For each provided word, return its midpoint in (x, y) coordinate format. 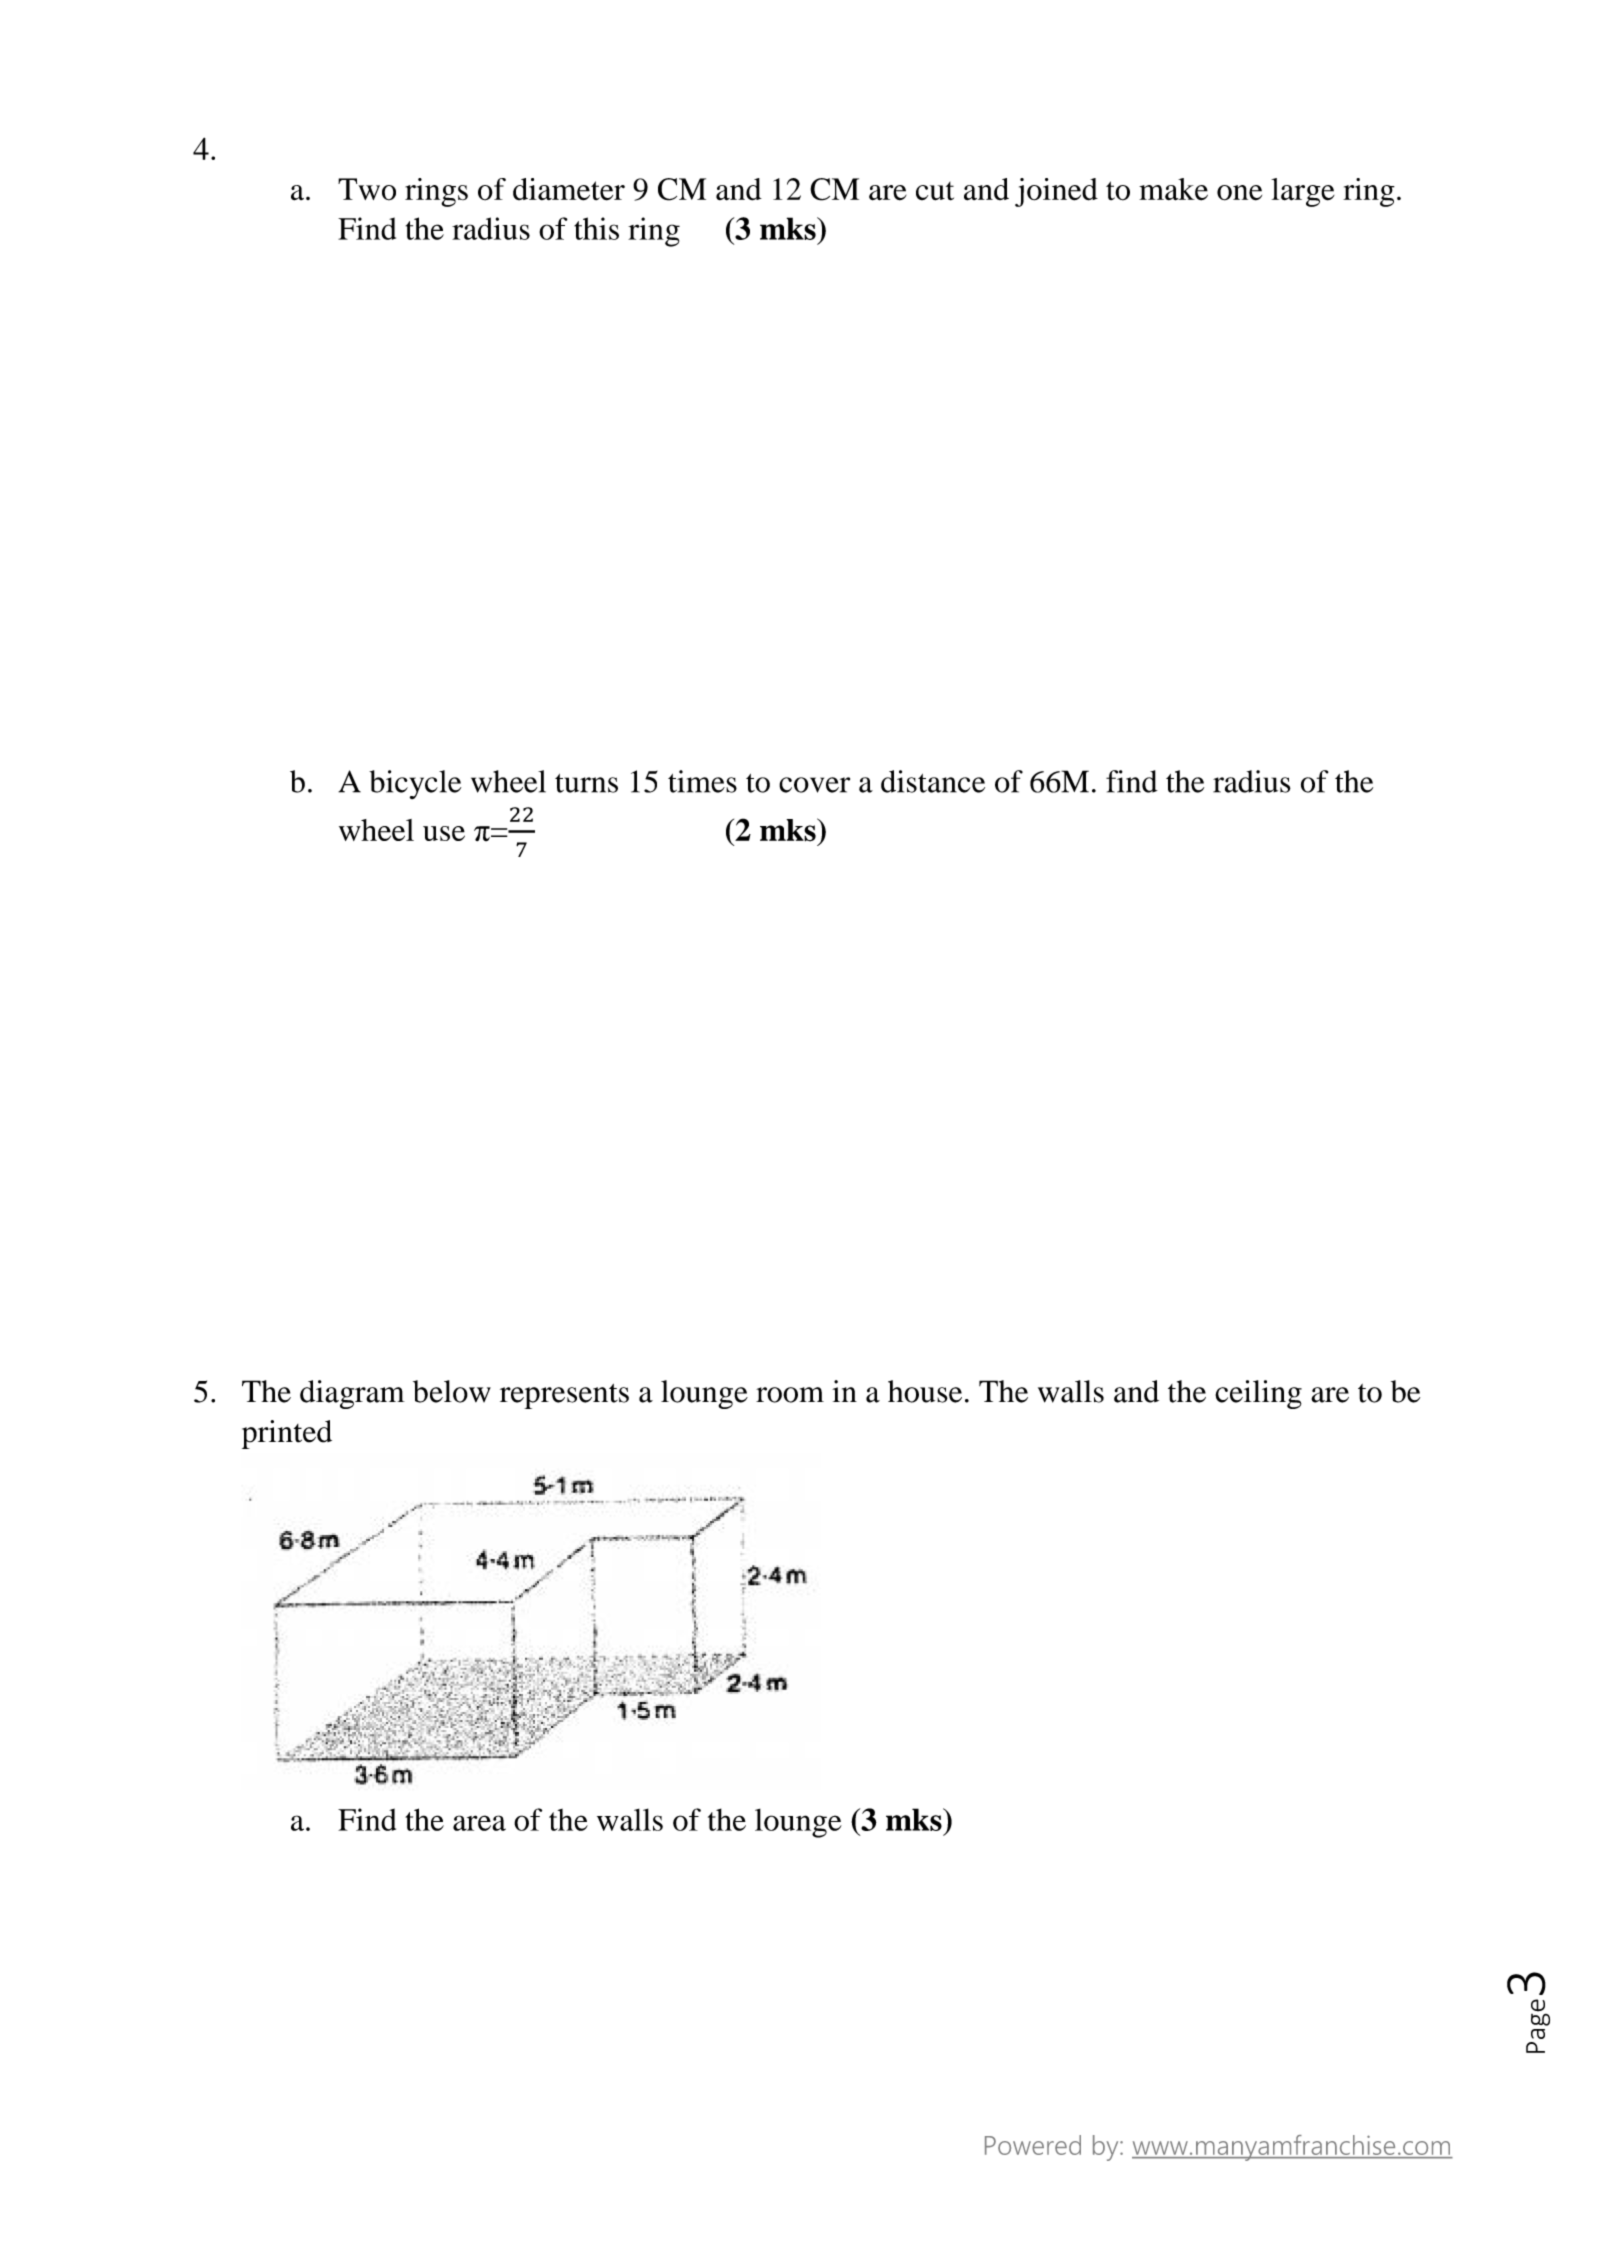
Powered (1033, 2145)
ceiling (1258, 1394)
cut (935, 191)
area (479, 1823)
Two (367, 189)
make (1173, 189)
